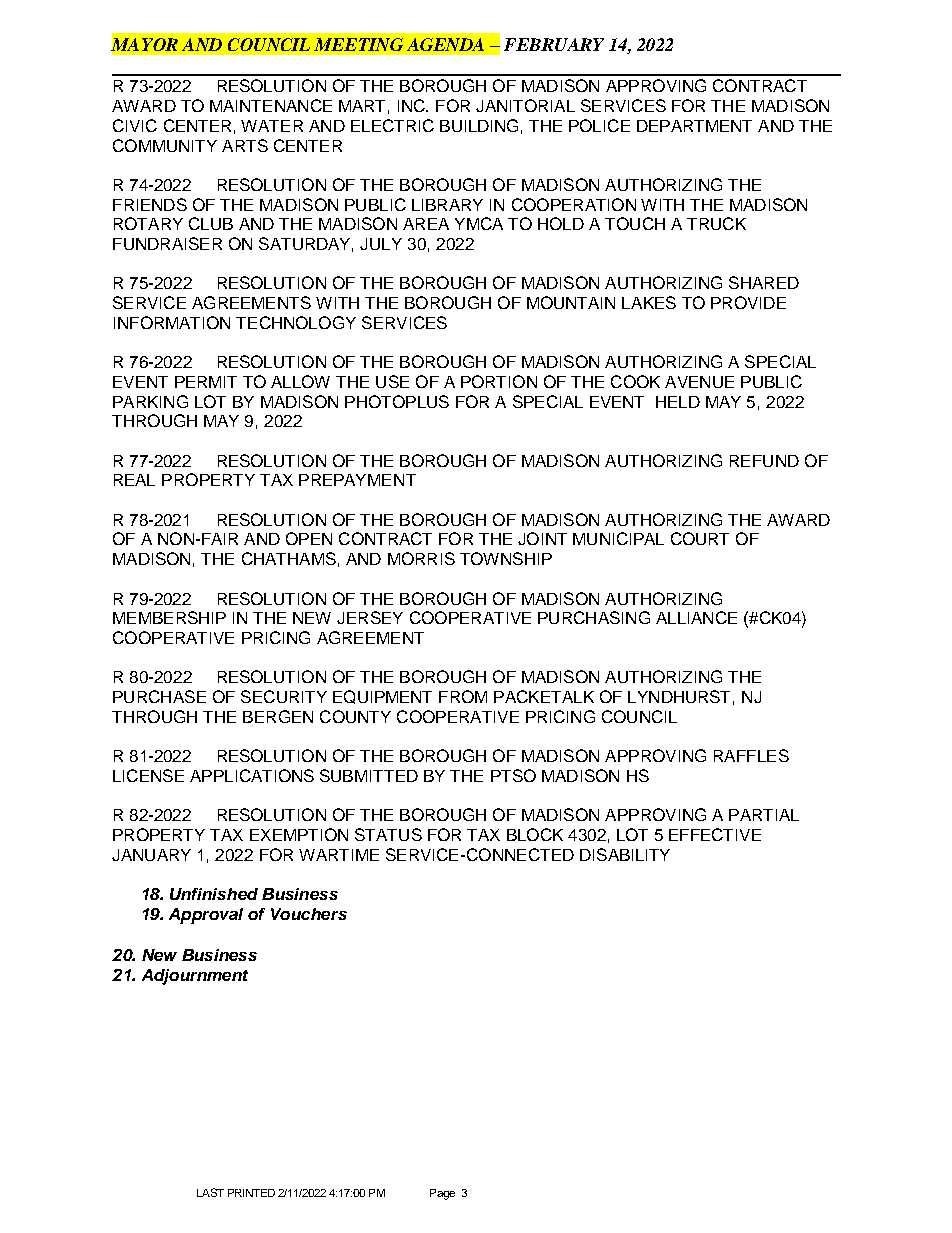 Image resolution: width=952 pixels, height=1233 pixels. I want to click on STATUS, so click(388, 834).
